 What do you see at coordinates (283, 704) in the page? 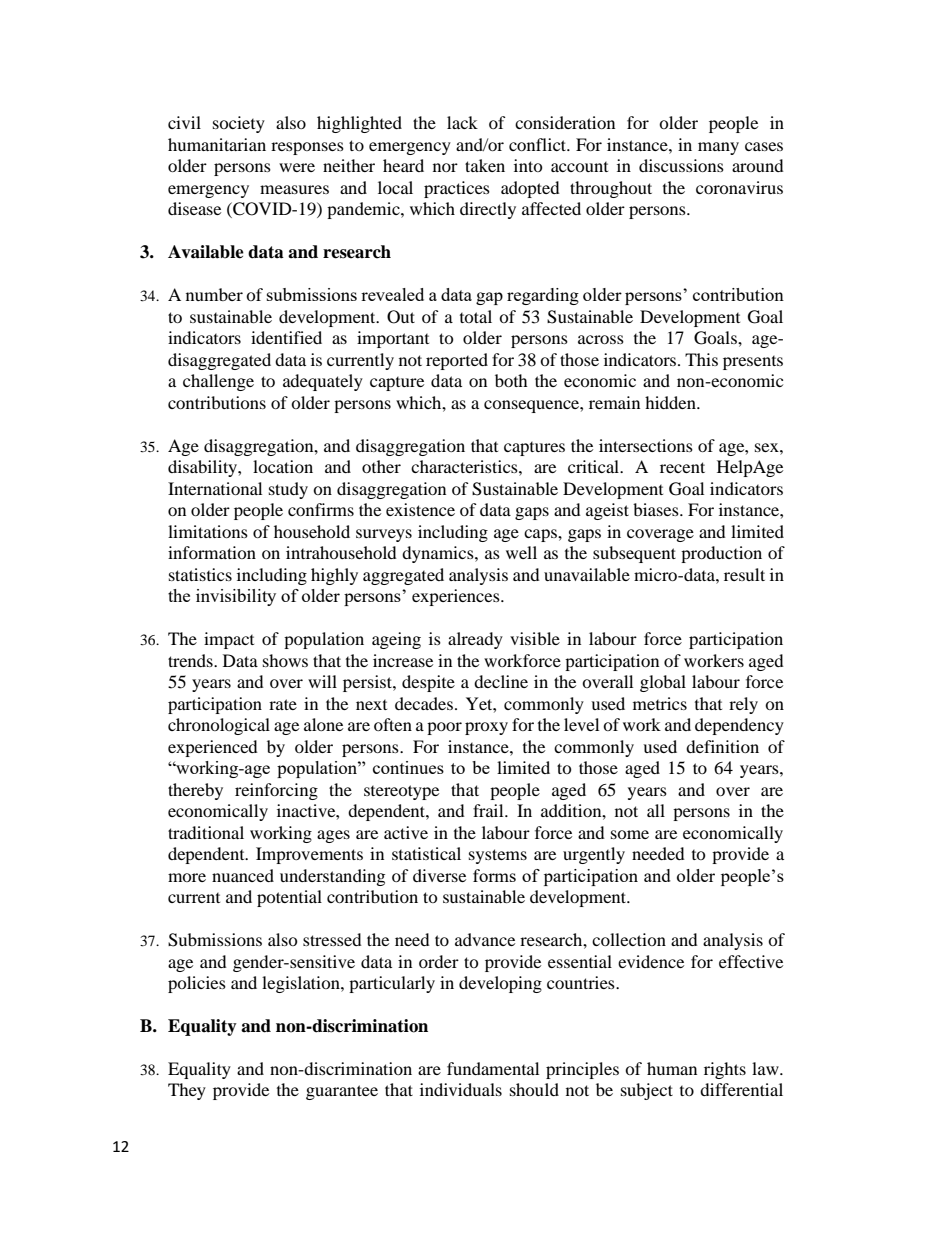
I see `rate` at bounding box center [283, 704].
